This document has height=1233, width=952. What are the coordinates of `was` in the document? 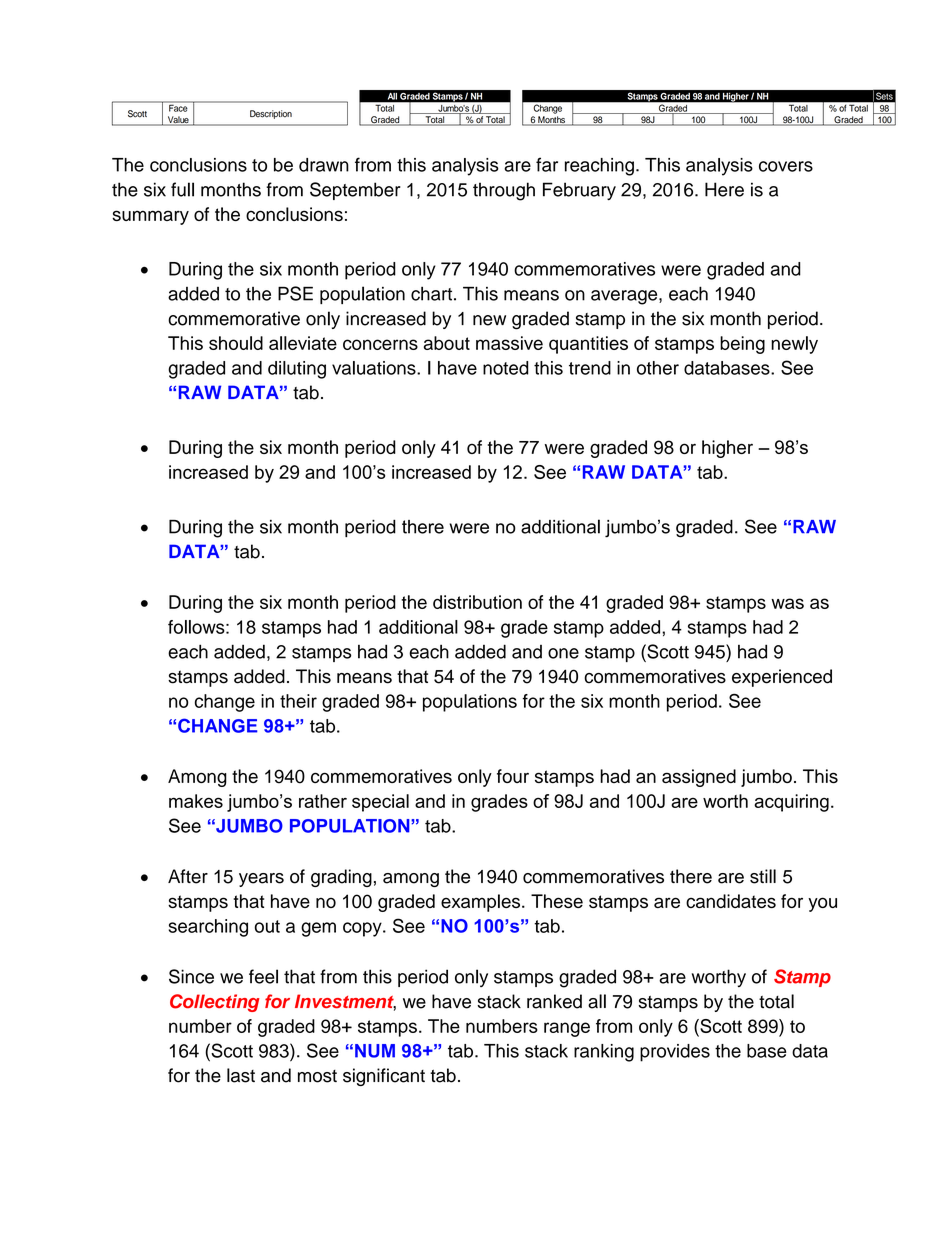 It's located at (787, 603).
